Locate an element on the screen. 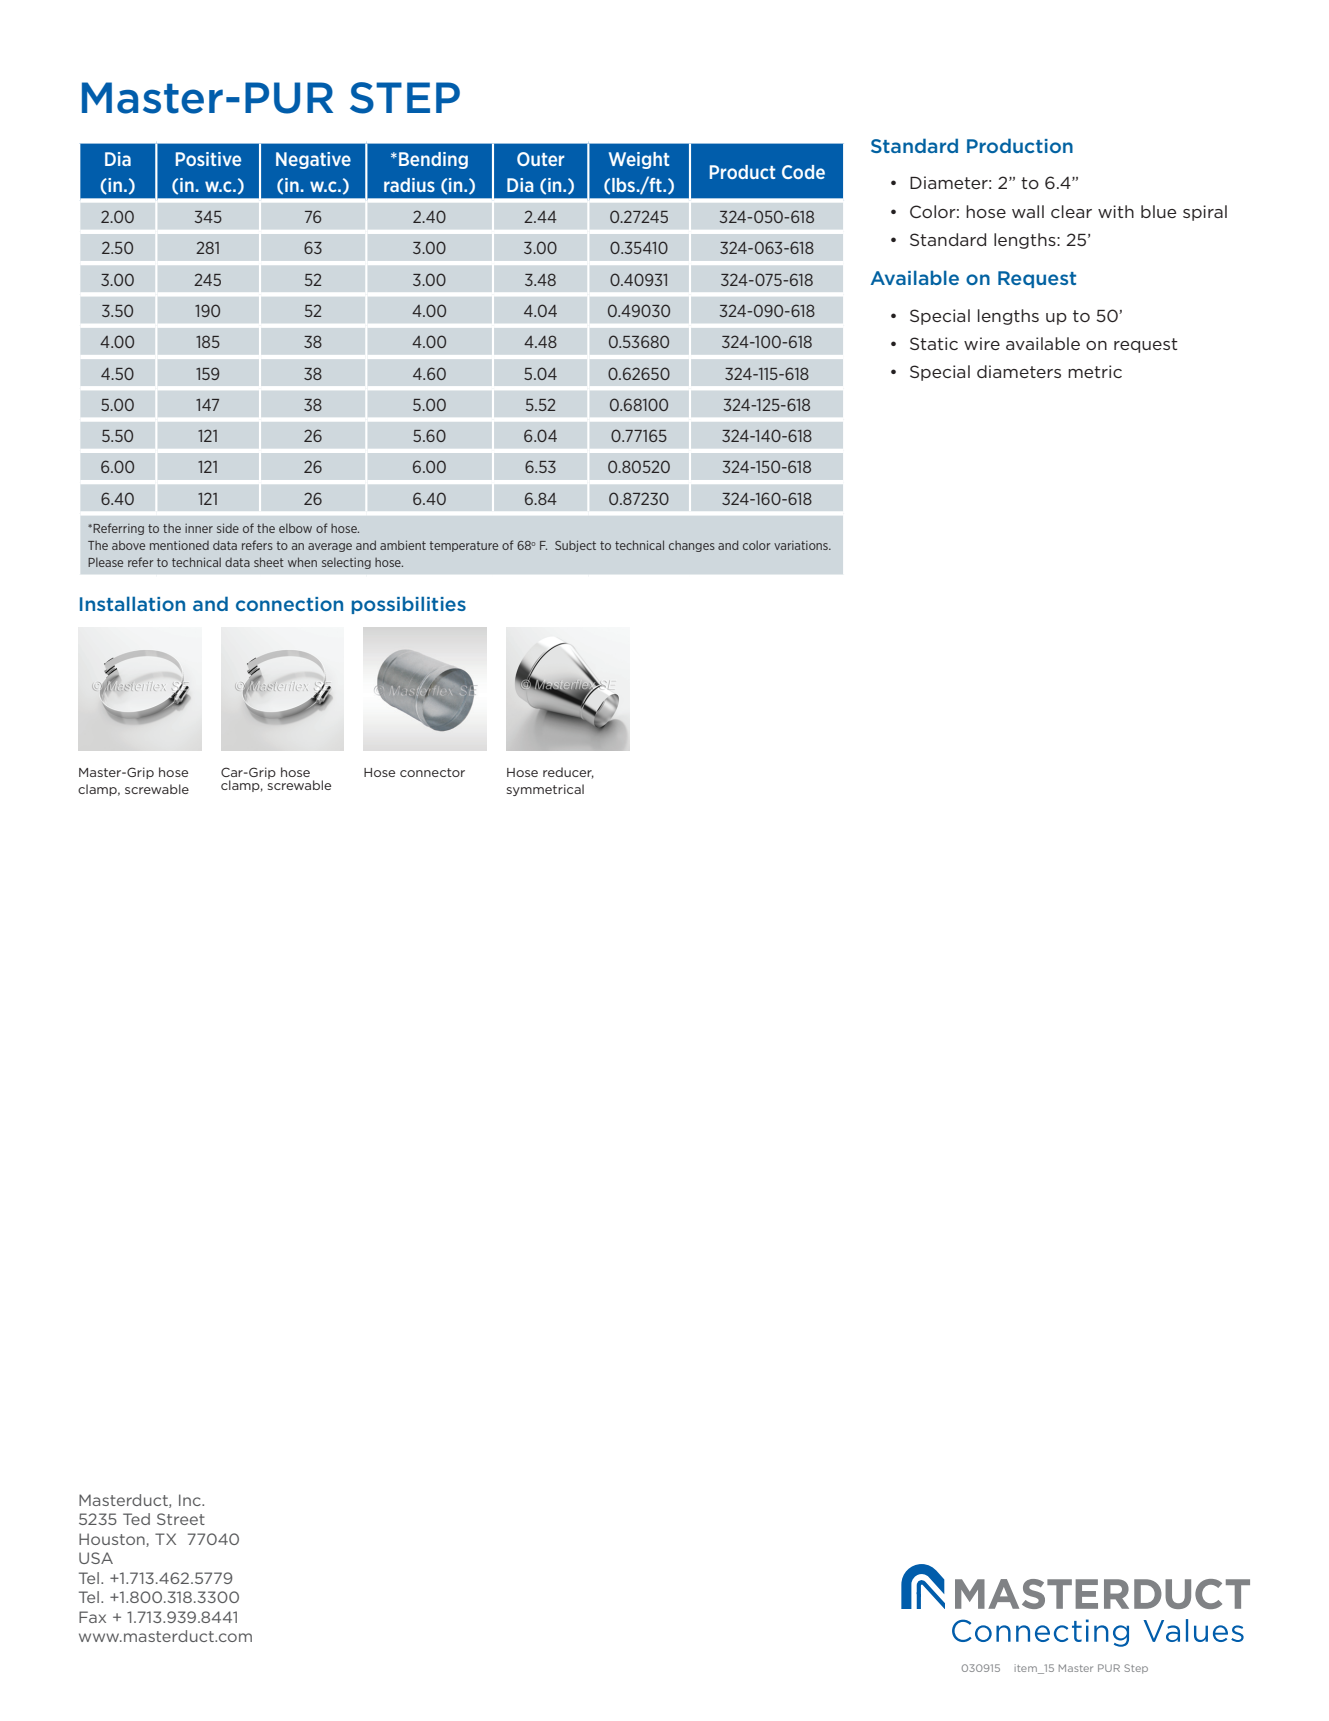 This screenshot has width=1329, height=1721. USA is located at coordinates (96, 1558).
